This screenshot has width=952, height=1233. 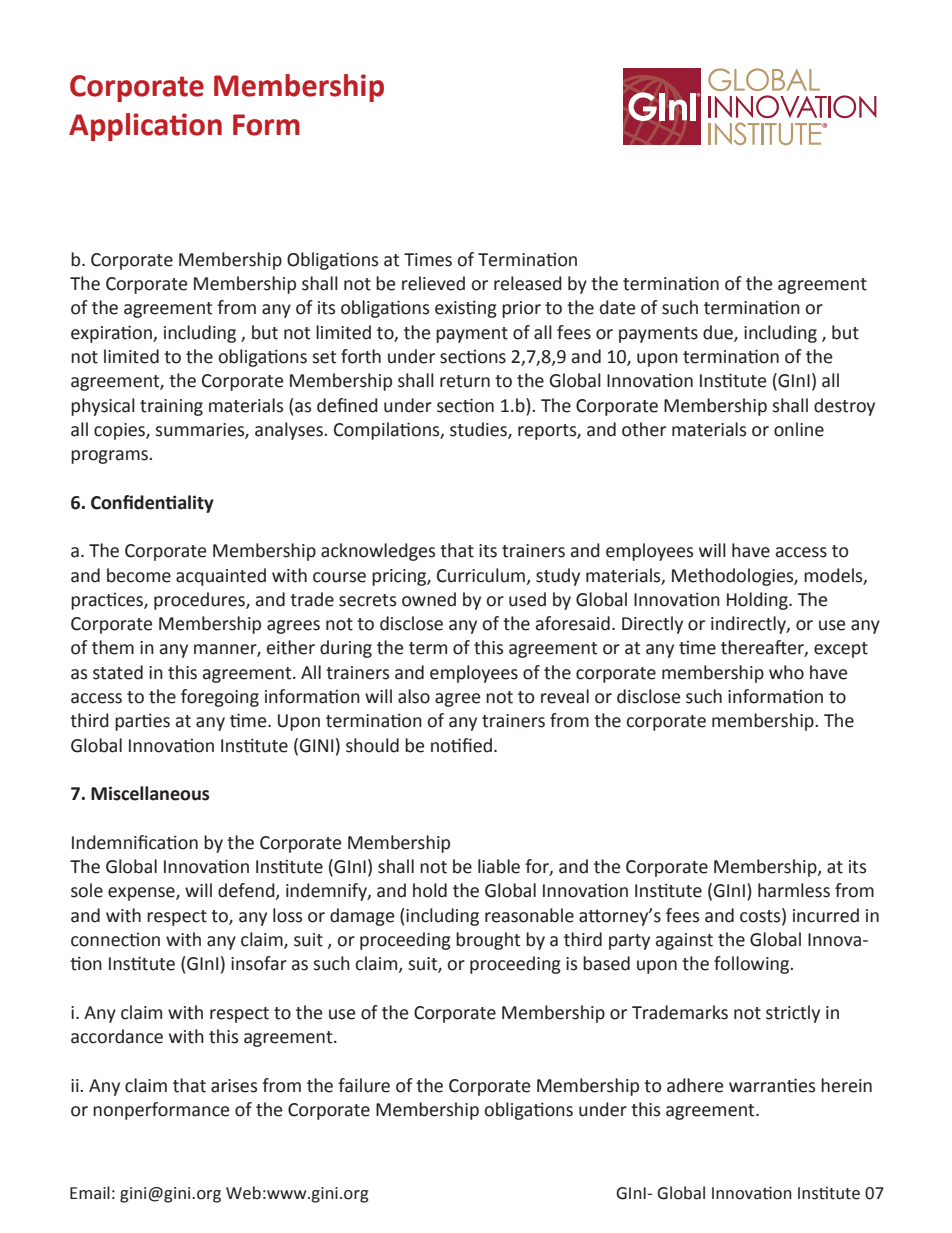 I want to click on also, so click(x=414, y=696).
